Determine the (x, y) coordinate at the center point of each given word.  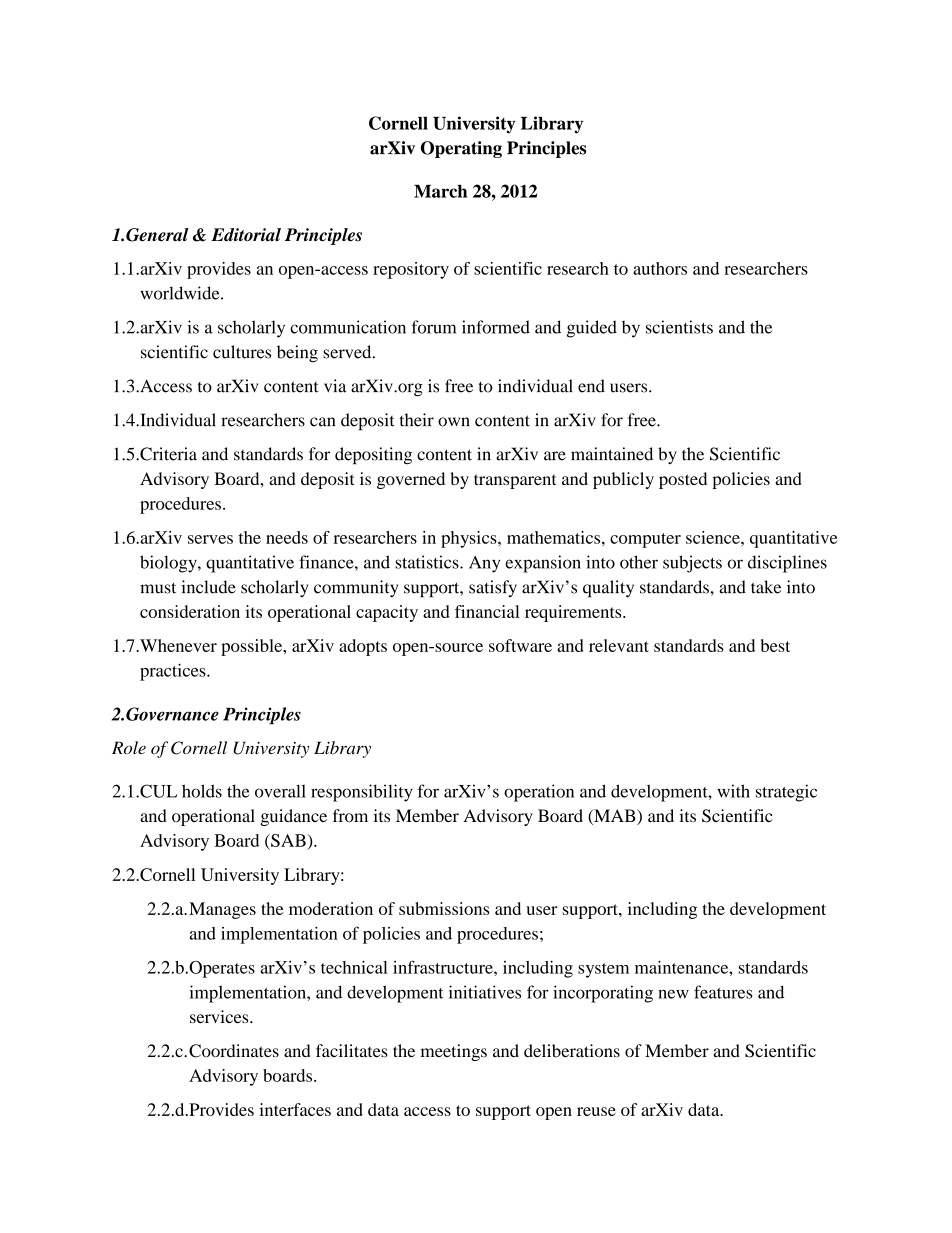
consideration (190, 611)
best (775, 645)
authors (660, 268)
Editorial (246, 235)
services (220, 1017)
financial (487, 611)
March (440, 191)
